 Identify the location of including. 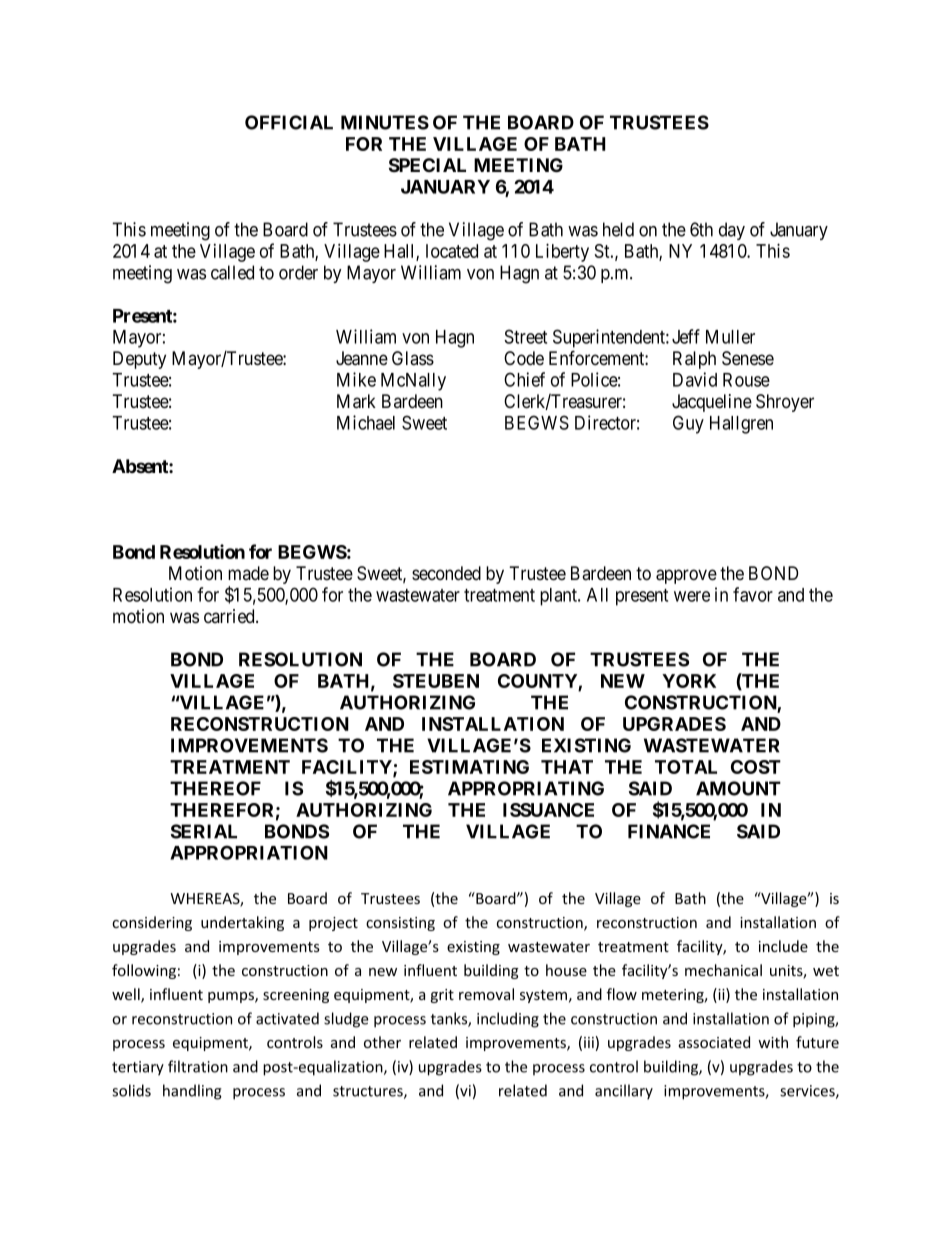
(508, 1020).
